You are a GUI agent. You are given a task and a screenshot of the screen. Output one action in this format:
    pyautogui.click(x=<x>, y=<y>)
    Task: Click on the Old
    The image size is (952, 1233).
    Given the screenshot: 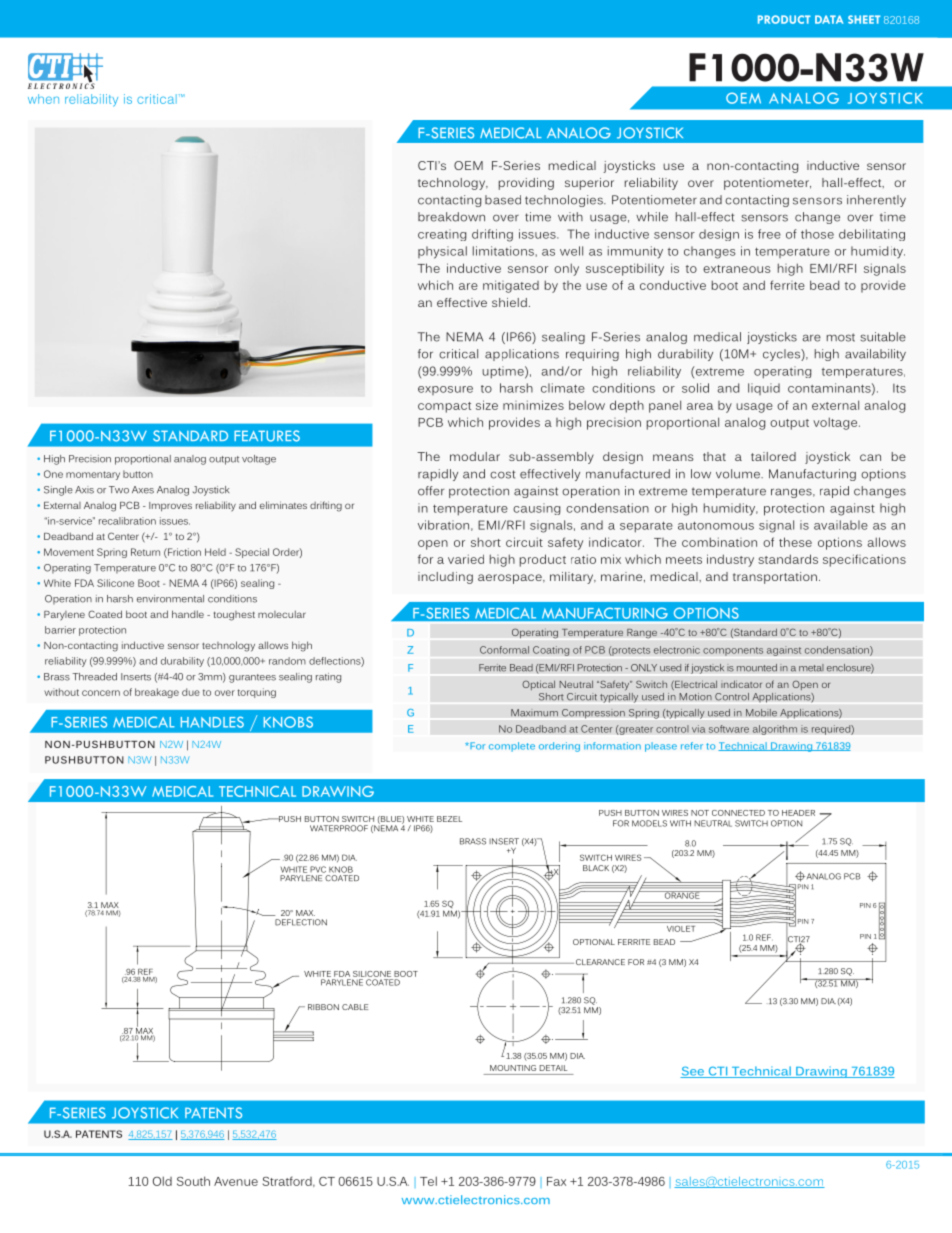 What is the action you would take?
    pyautogui.click(x=162, y=1181)
